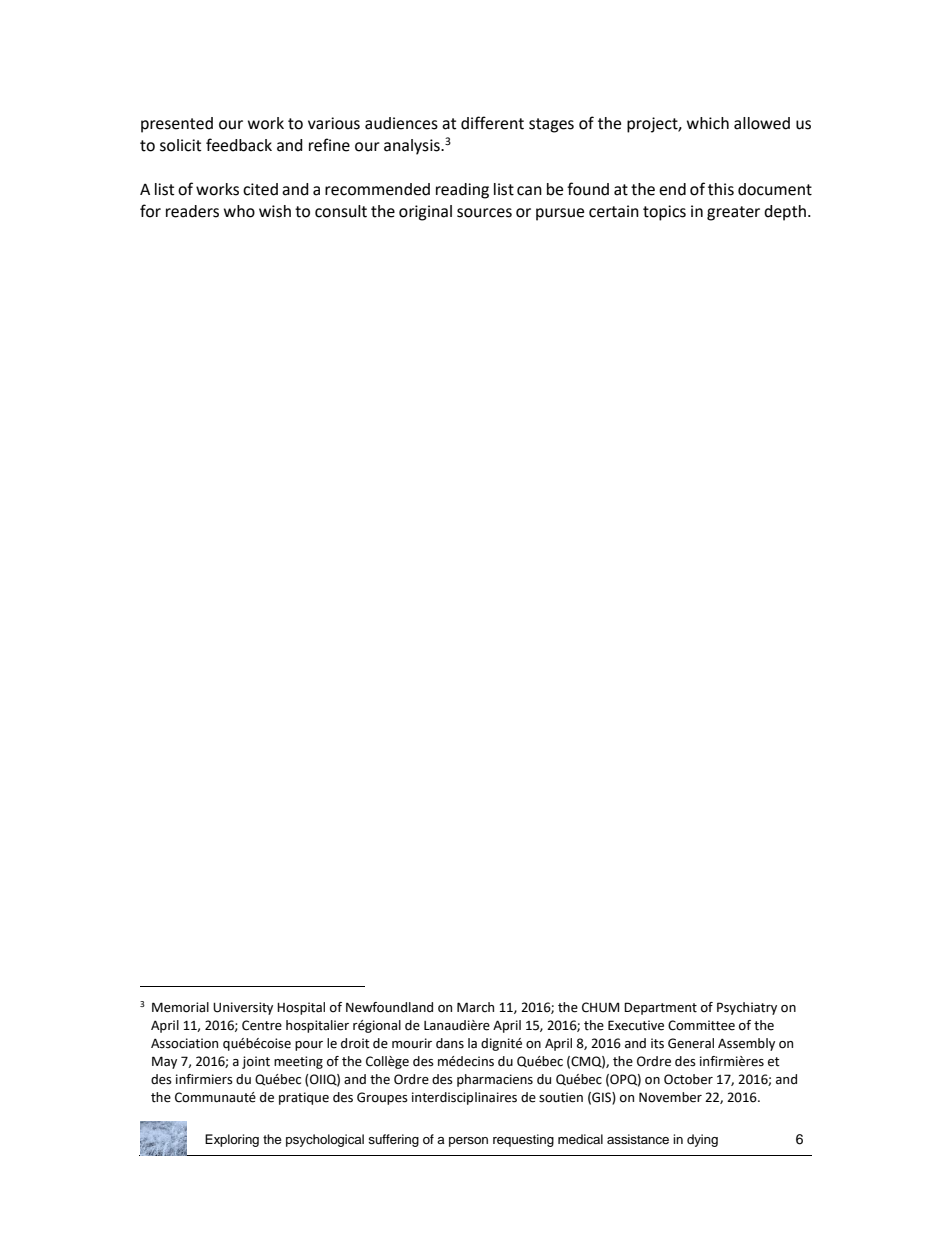 Image resolution: width=952 pixels, height=1233 pixels. I want to click on greater, so click(733, 213).
